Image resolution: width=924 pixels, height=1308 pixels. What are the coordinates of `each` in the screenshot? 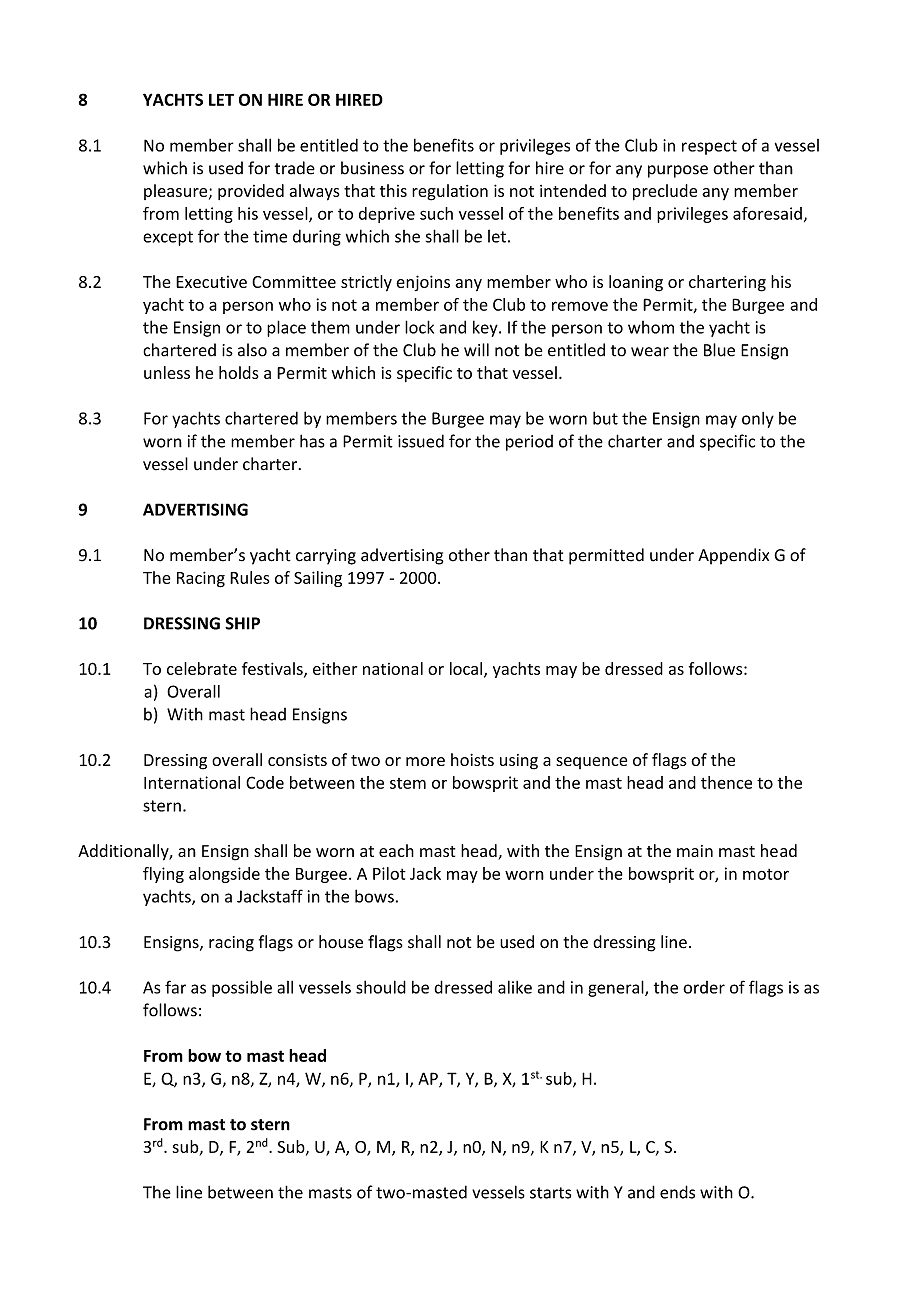 It's located at (396, 850).
